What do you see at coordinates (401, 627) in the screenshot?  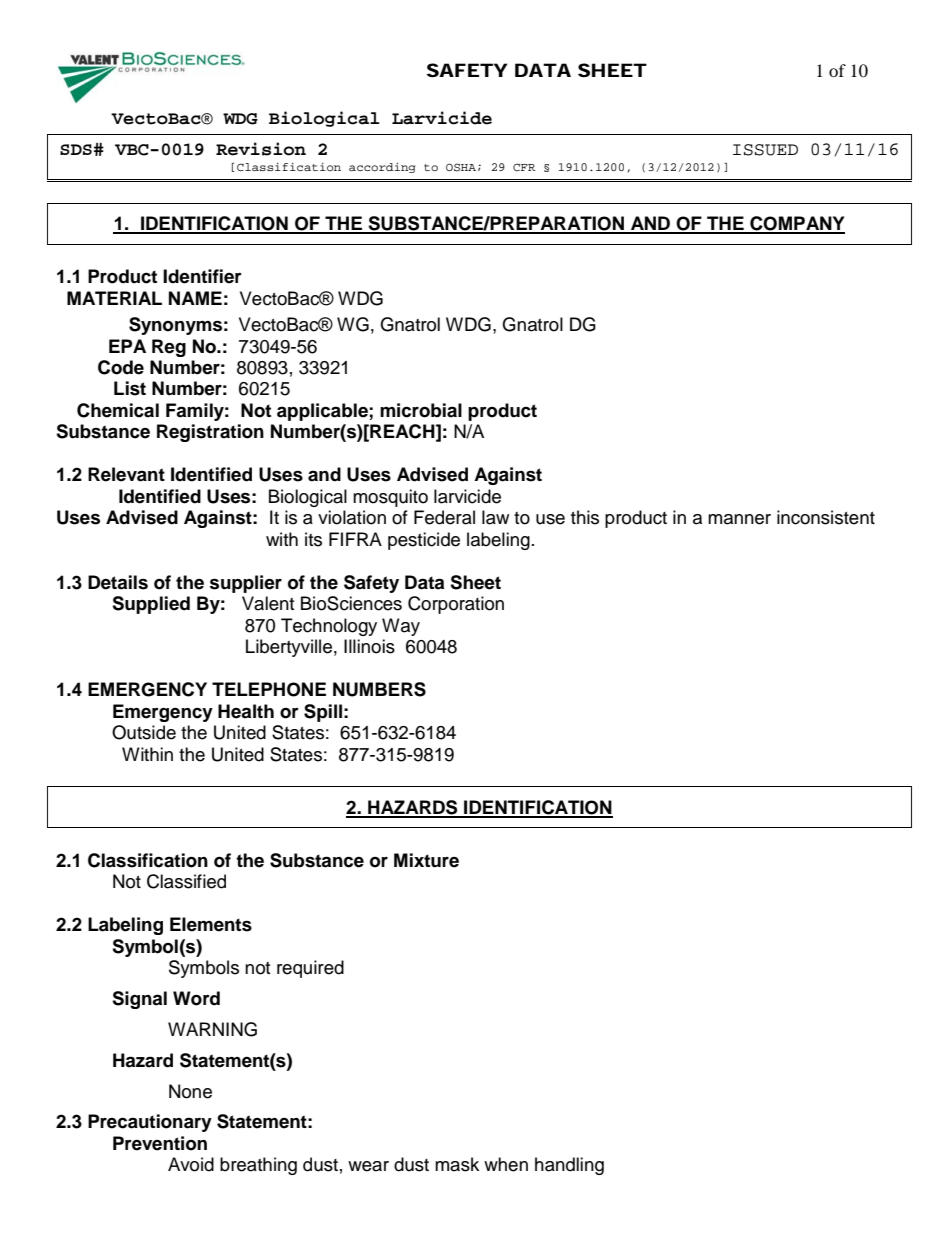 I see `Way` at bounding box center [401, 627].
